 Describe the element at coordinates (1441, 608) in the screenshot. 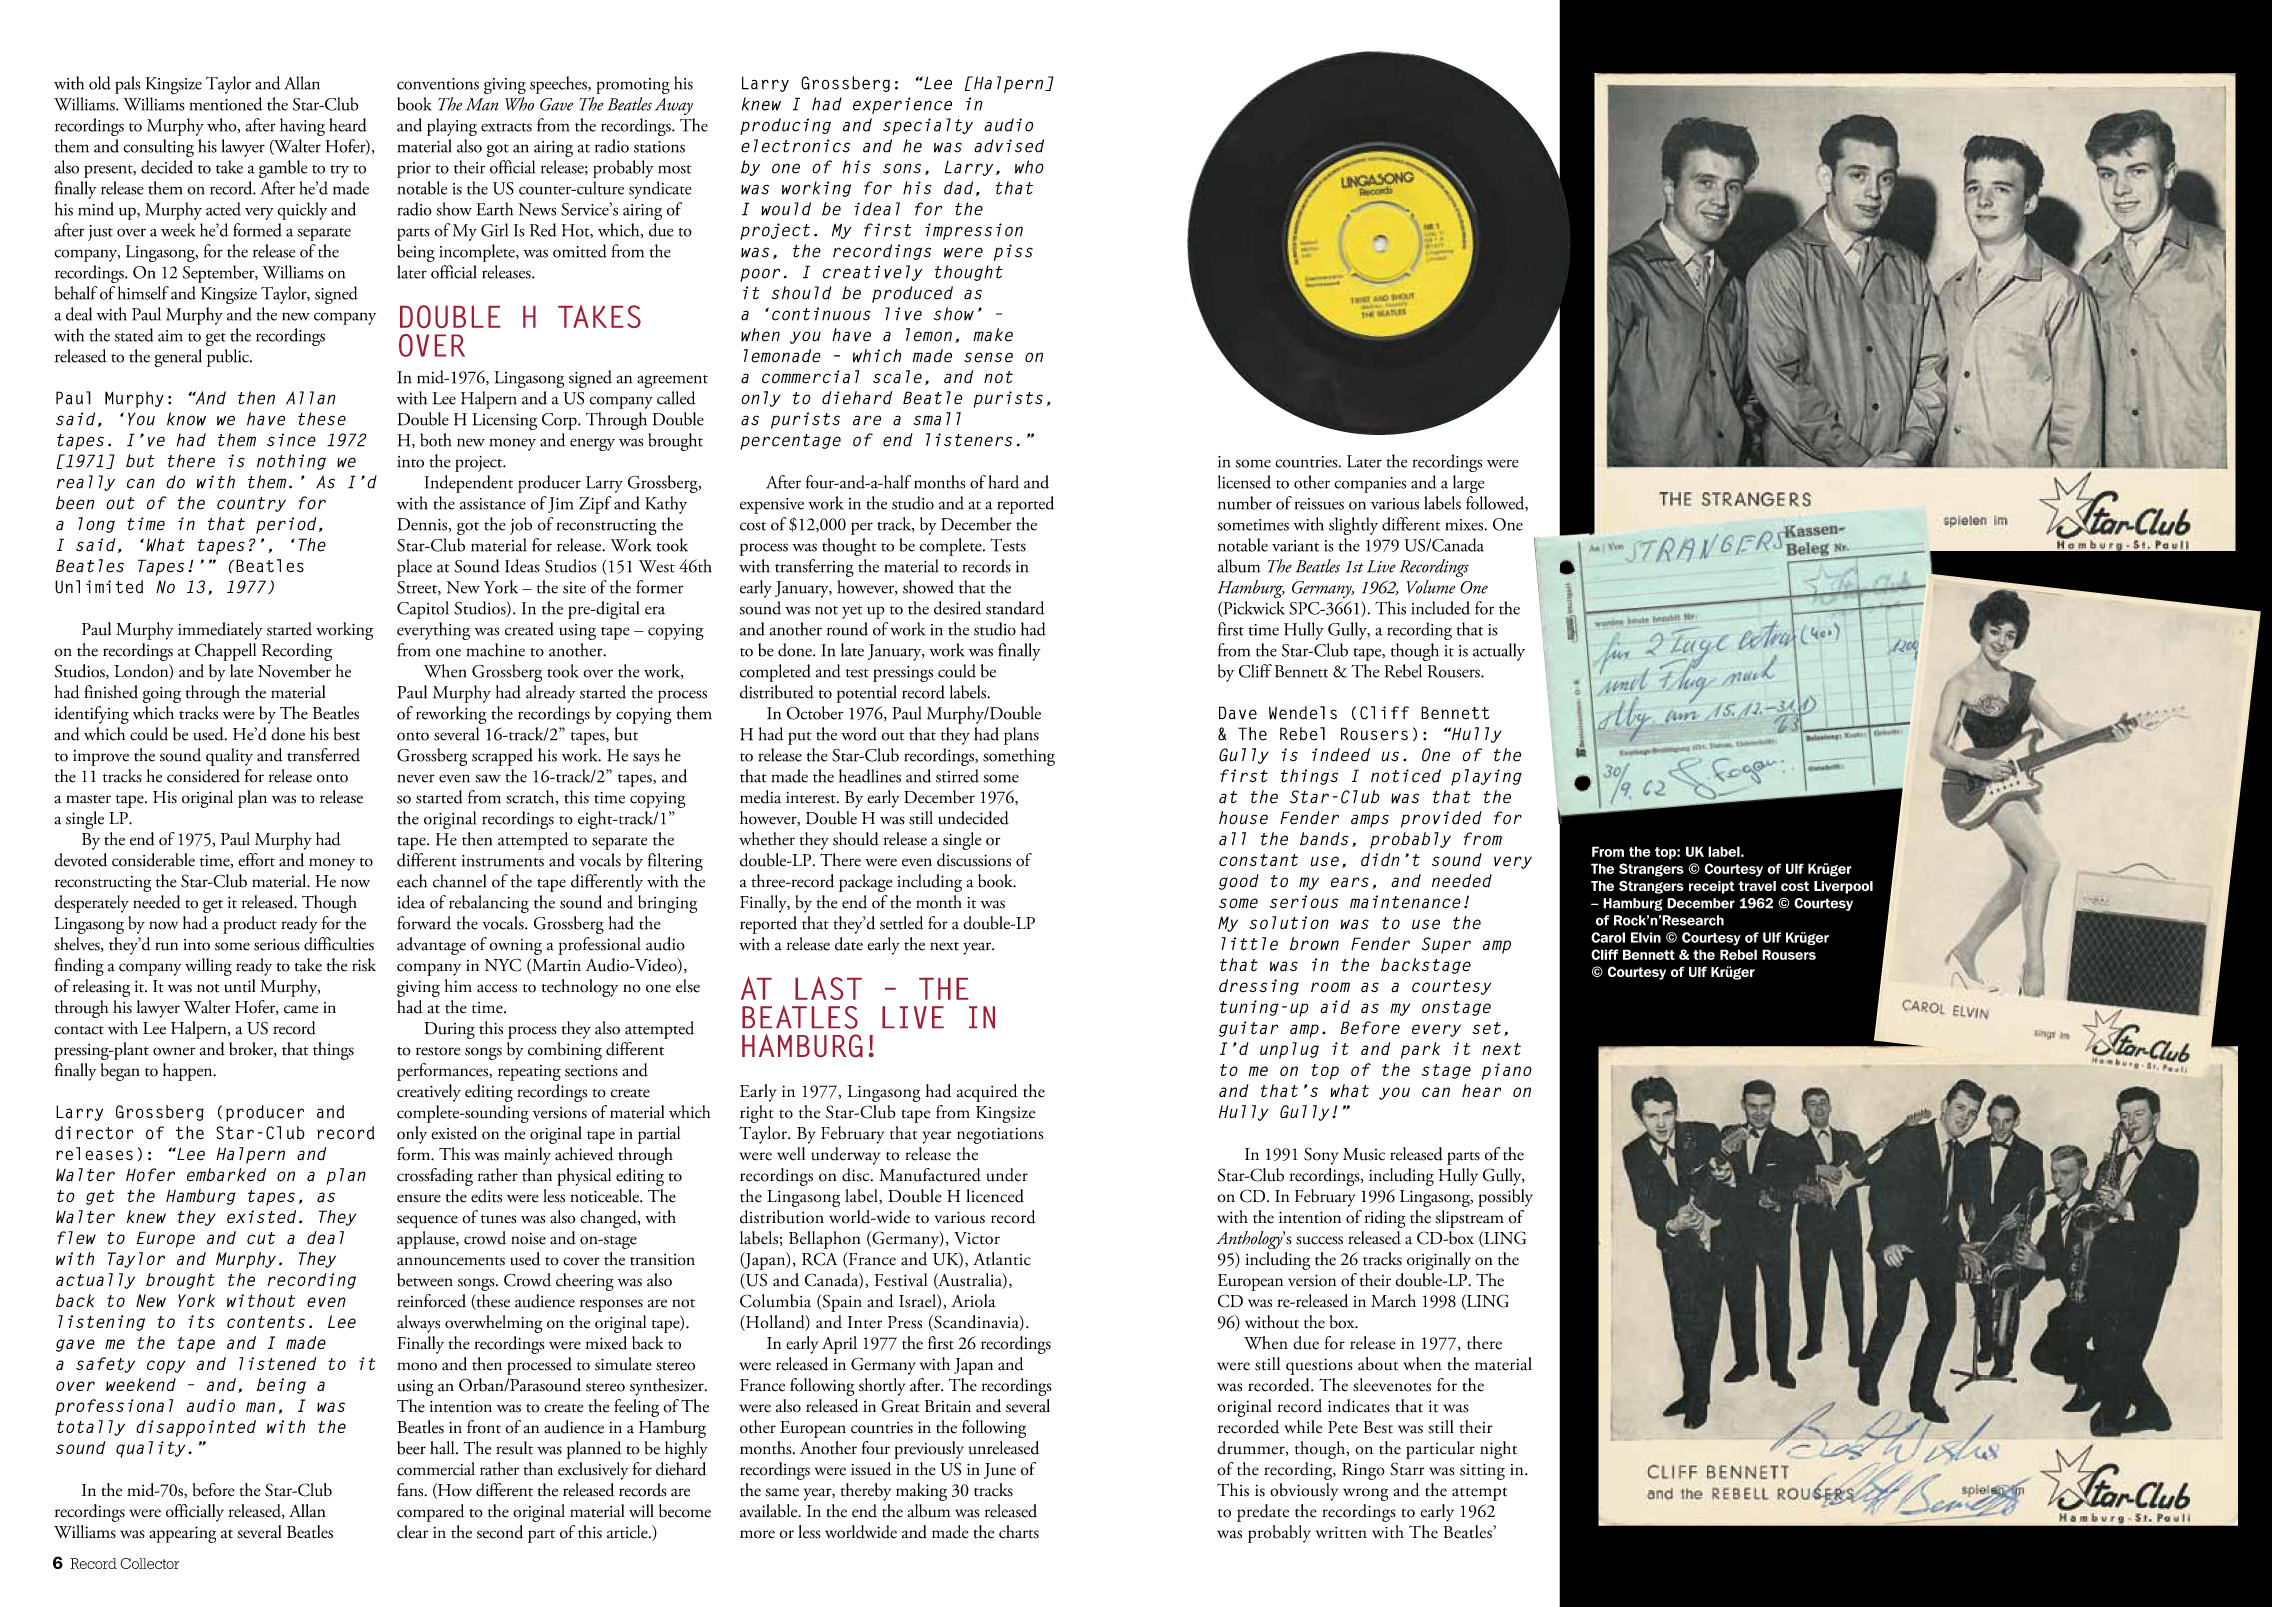

I see `included` at that location.
